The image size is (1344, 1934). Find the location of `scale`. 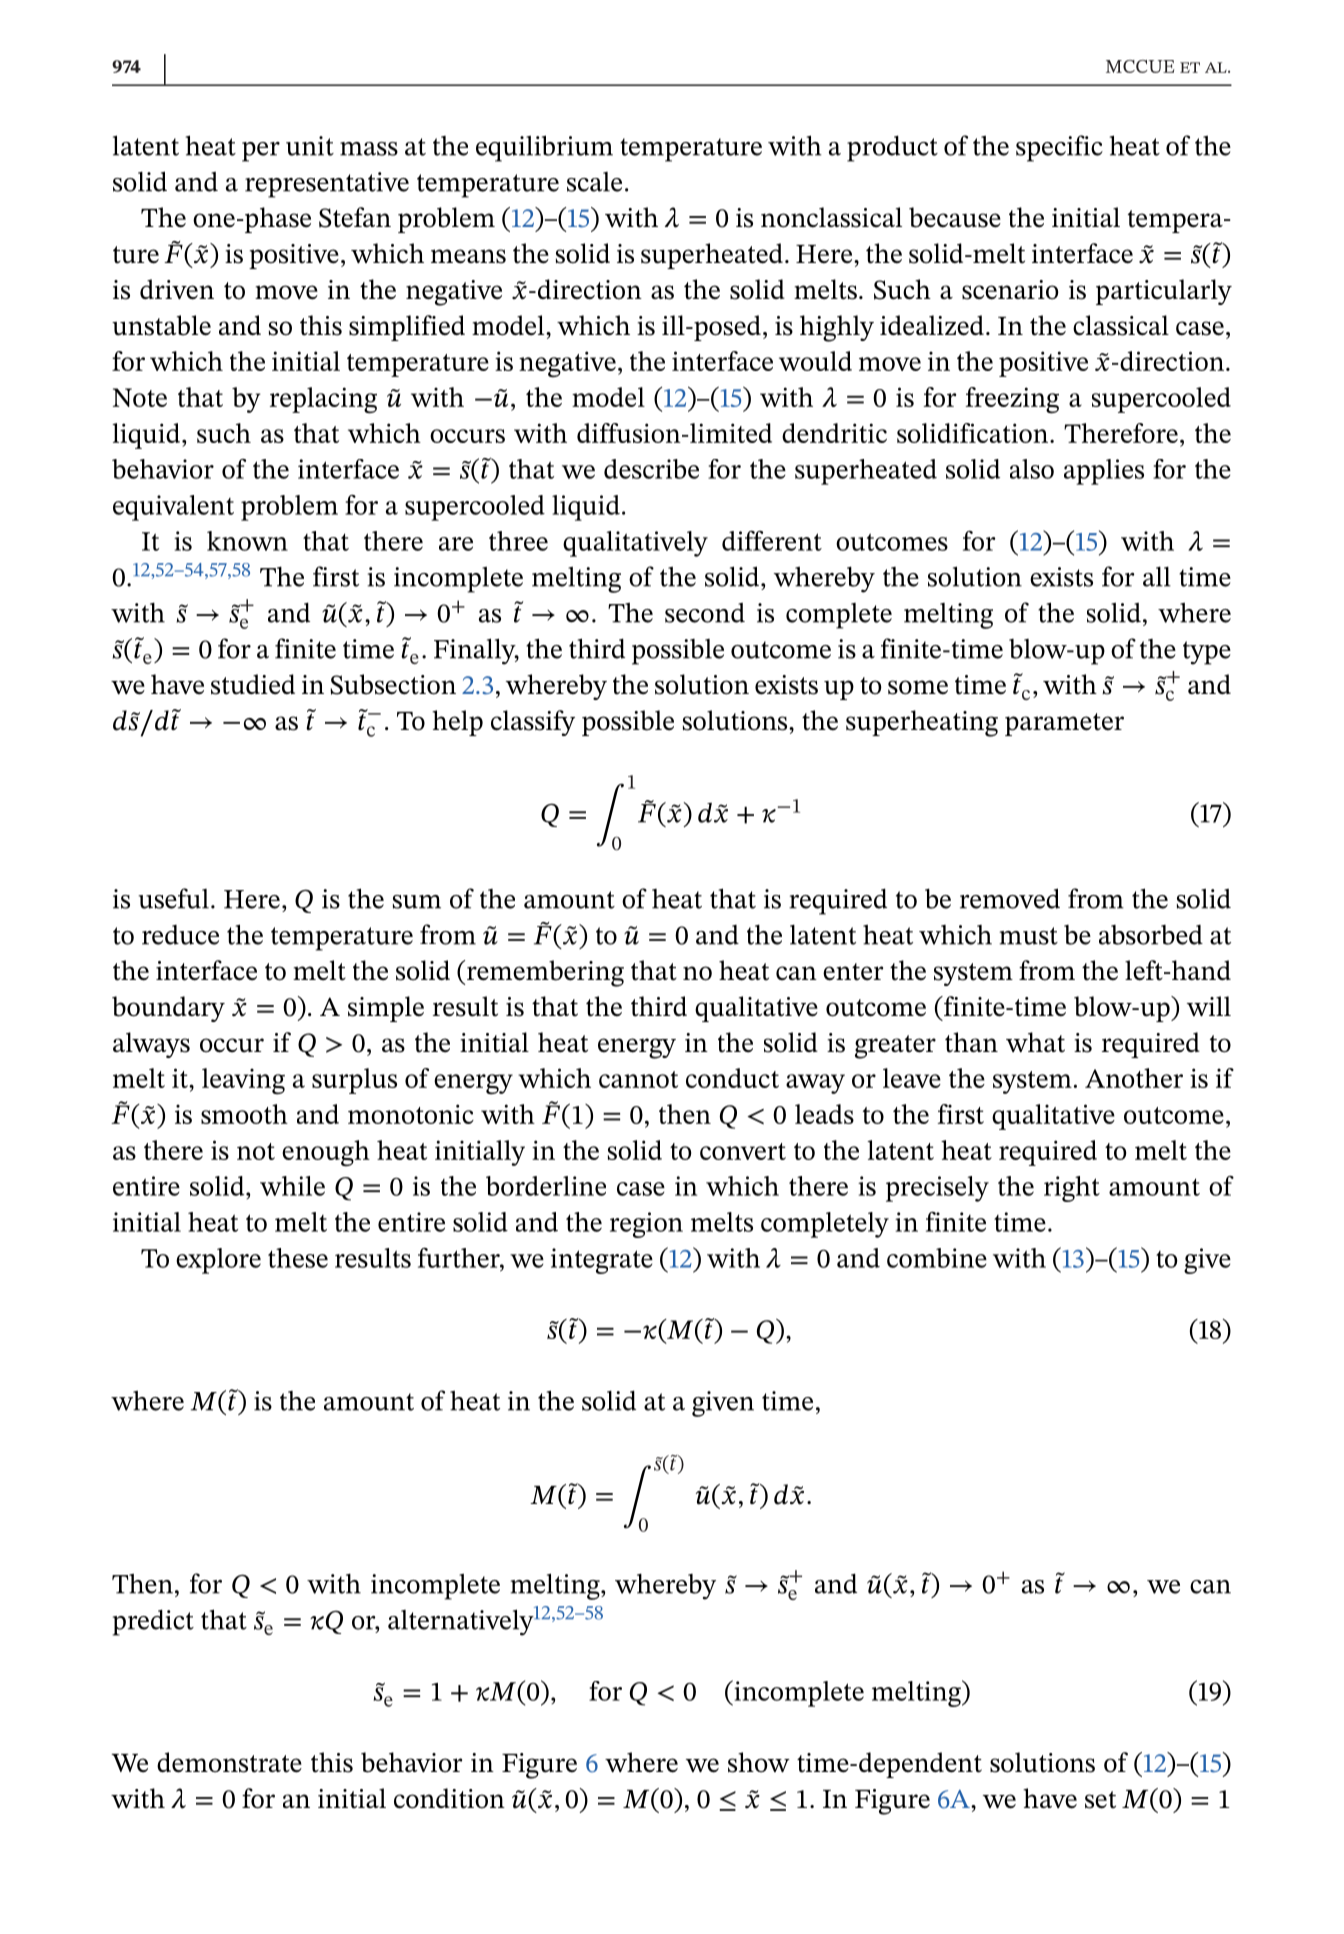

scale is located at coordinates (594, 182).
